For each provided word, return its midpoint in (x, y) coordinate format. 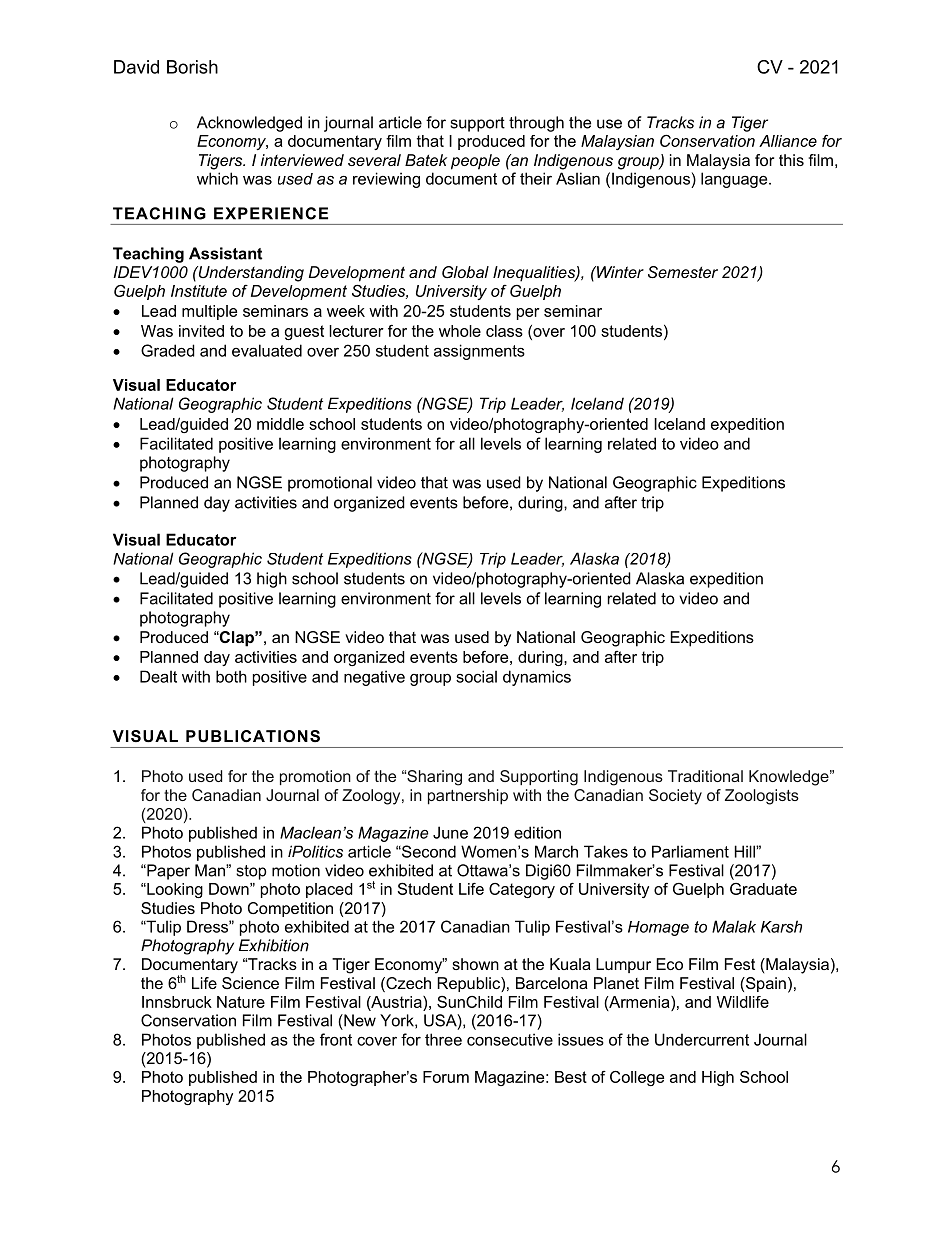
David (136, 67)
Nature (241, 1002)
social (476, 676)
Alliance (788, 141)
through (536, 124)
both (231, 676)
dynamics (537, 678)
